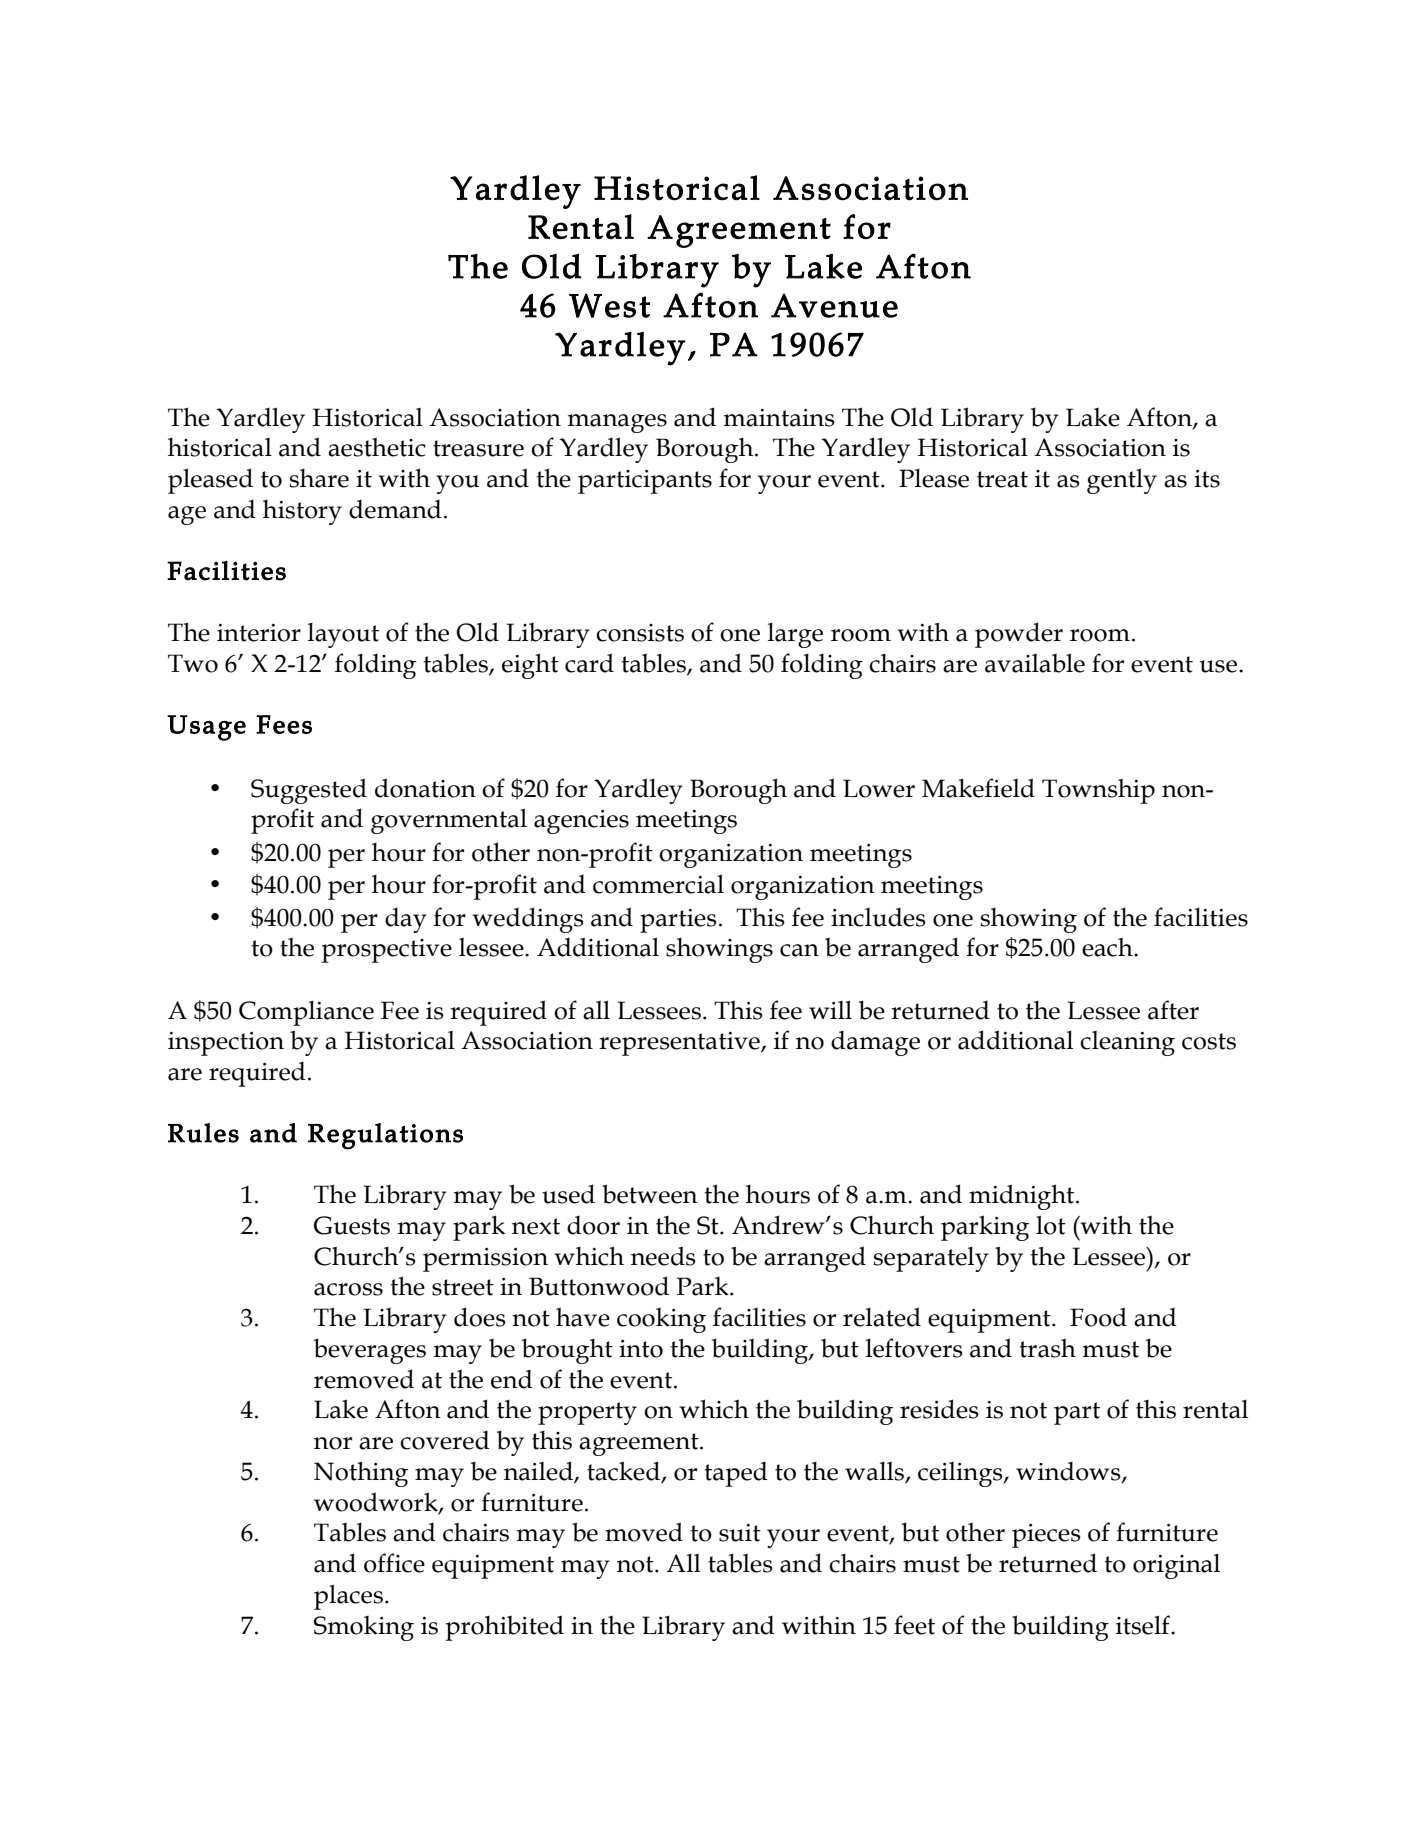 Image resolution: width=1420 pixels, height=1837 pixels. I want to click on places, so click(348, 1597).
